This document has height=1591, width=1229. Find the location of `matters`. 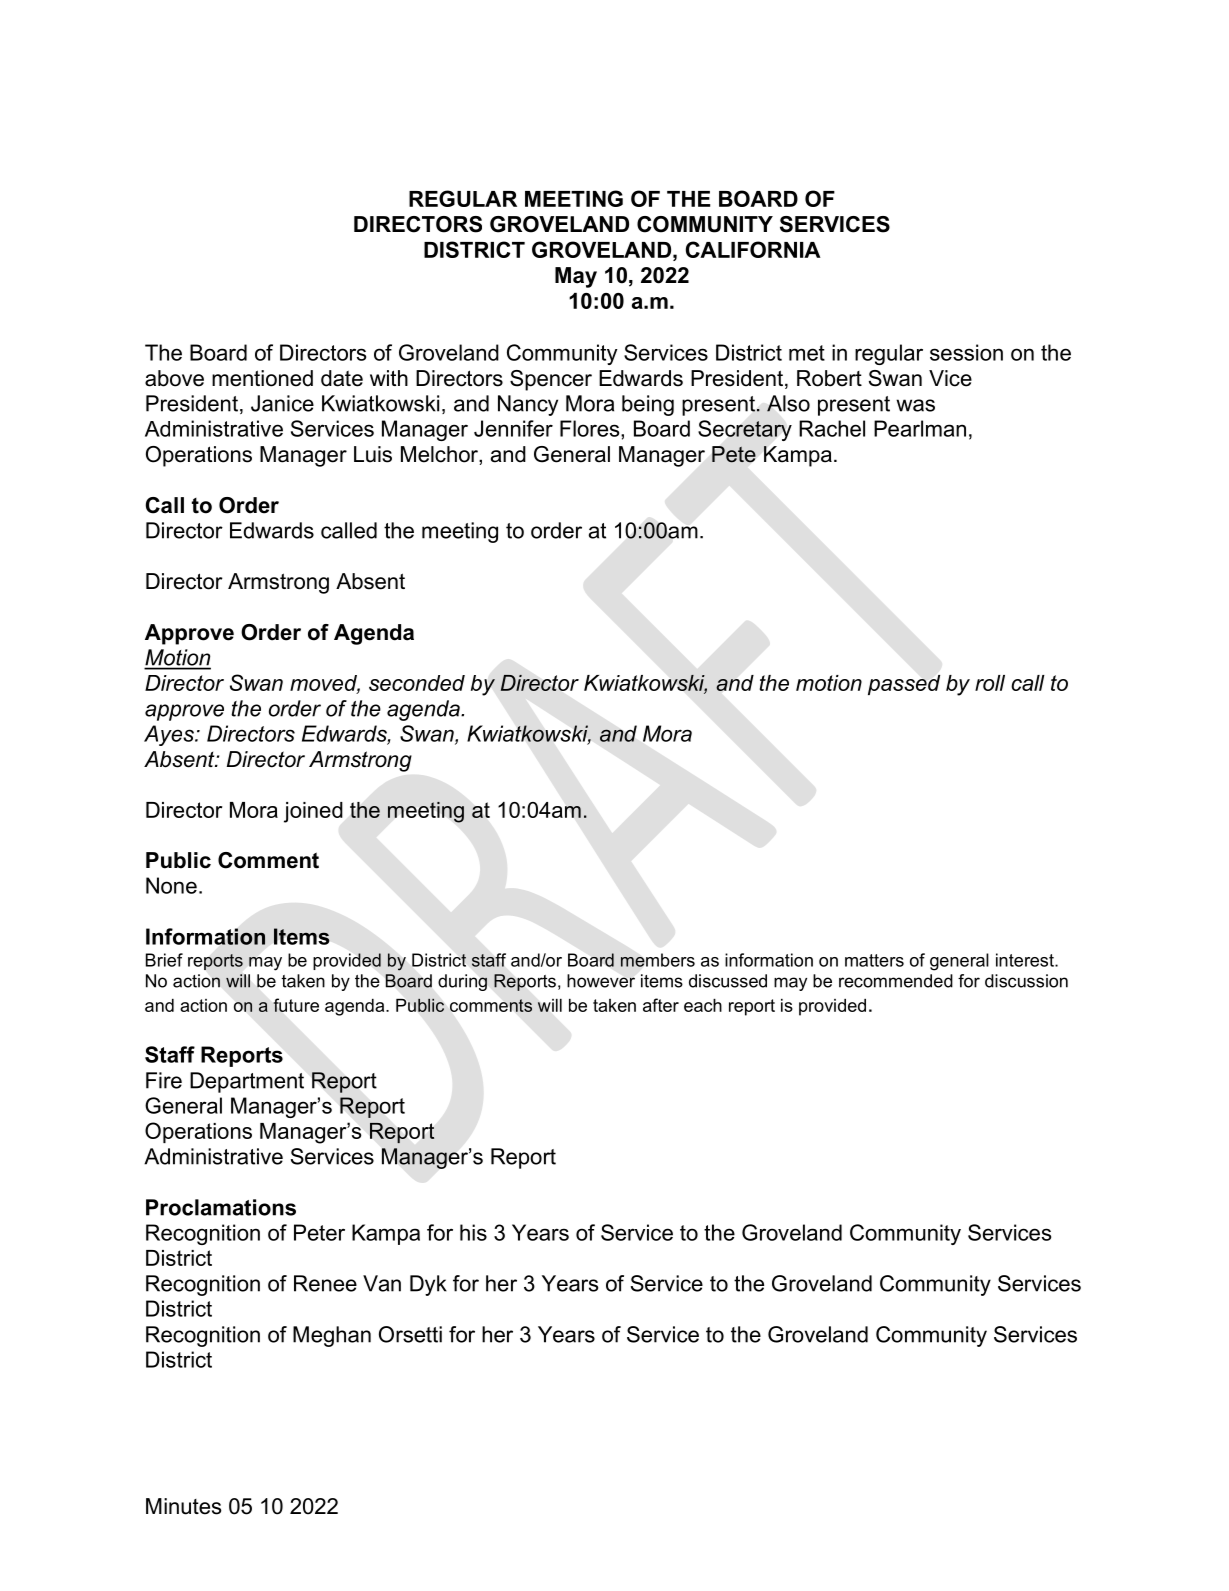

matters is located at coordinates (874, 960).
